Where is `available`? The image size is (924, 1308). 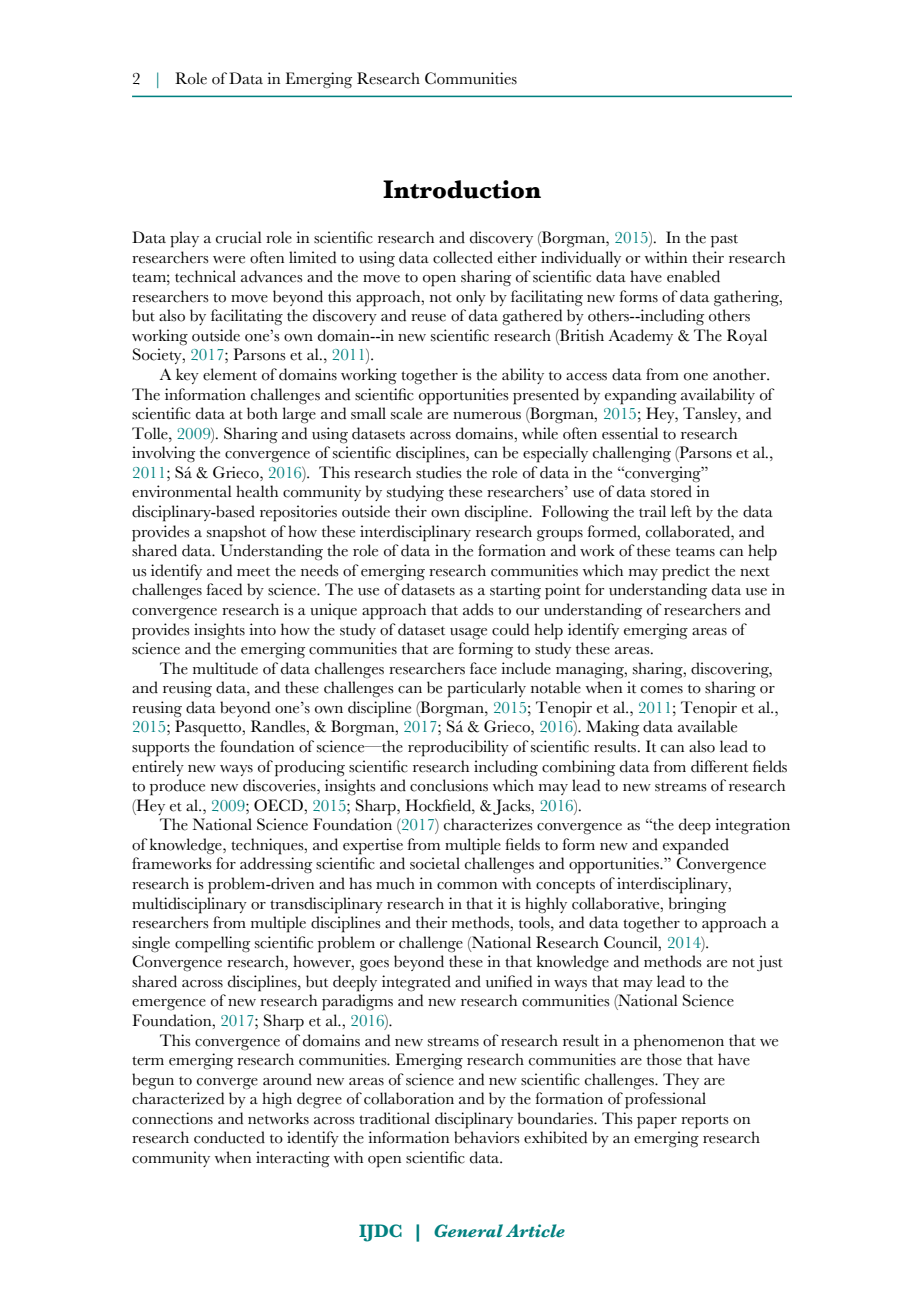 available is located at coordinates (707, 726).
